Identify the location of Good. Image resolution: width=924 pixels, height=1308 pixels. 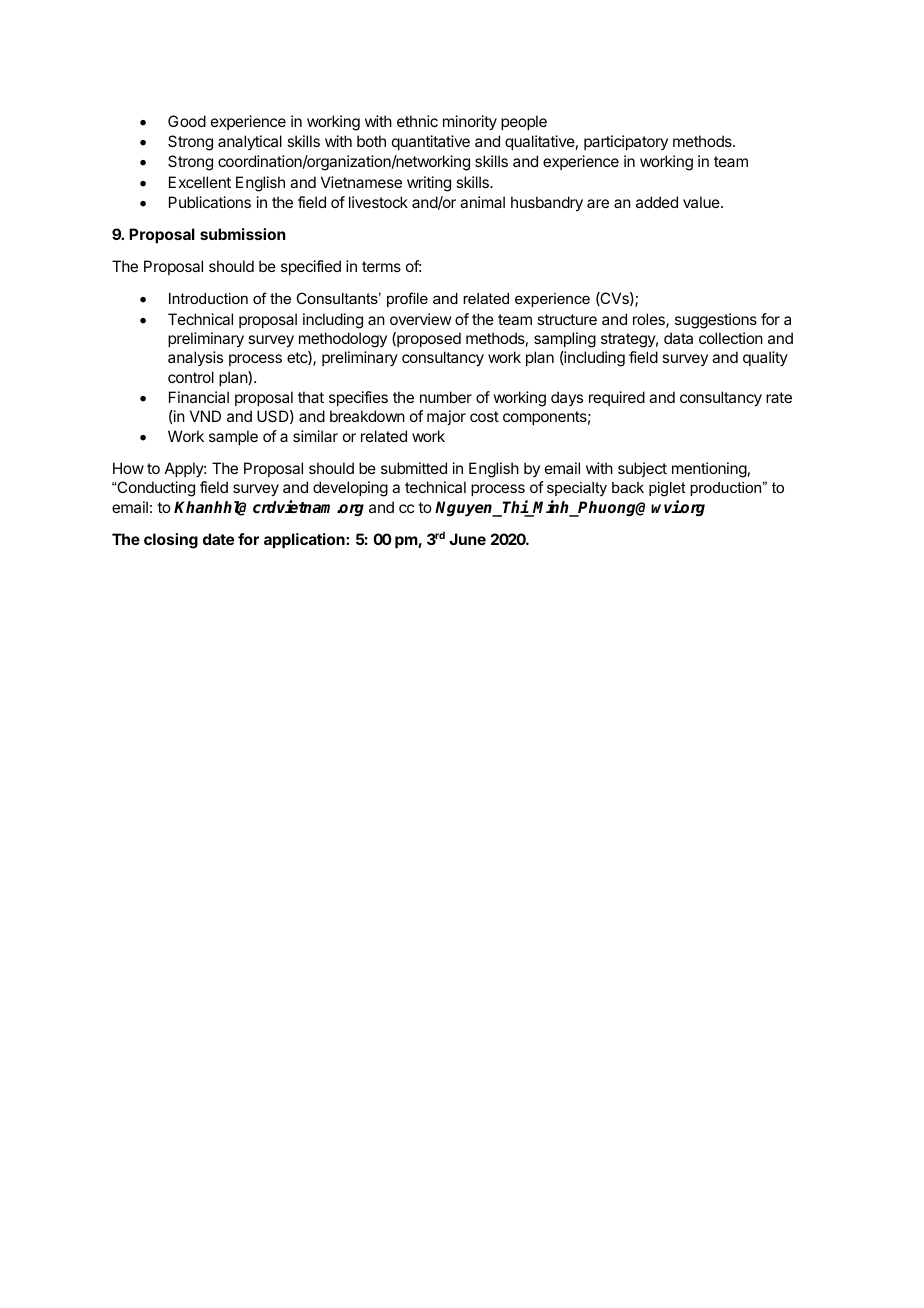
(187, 121).
